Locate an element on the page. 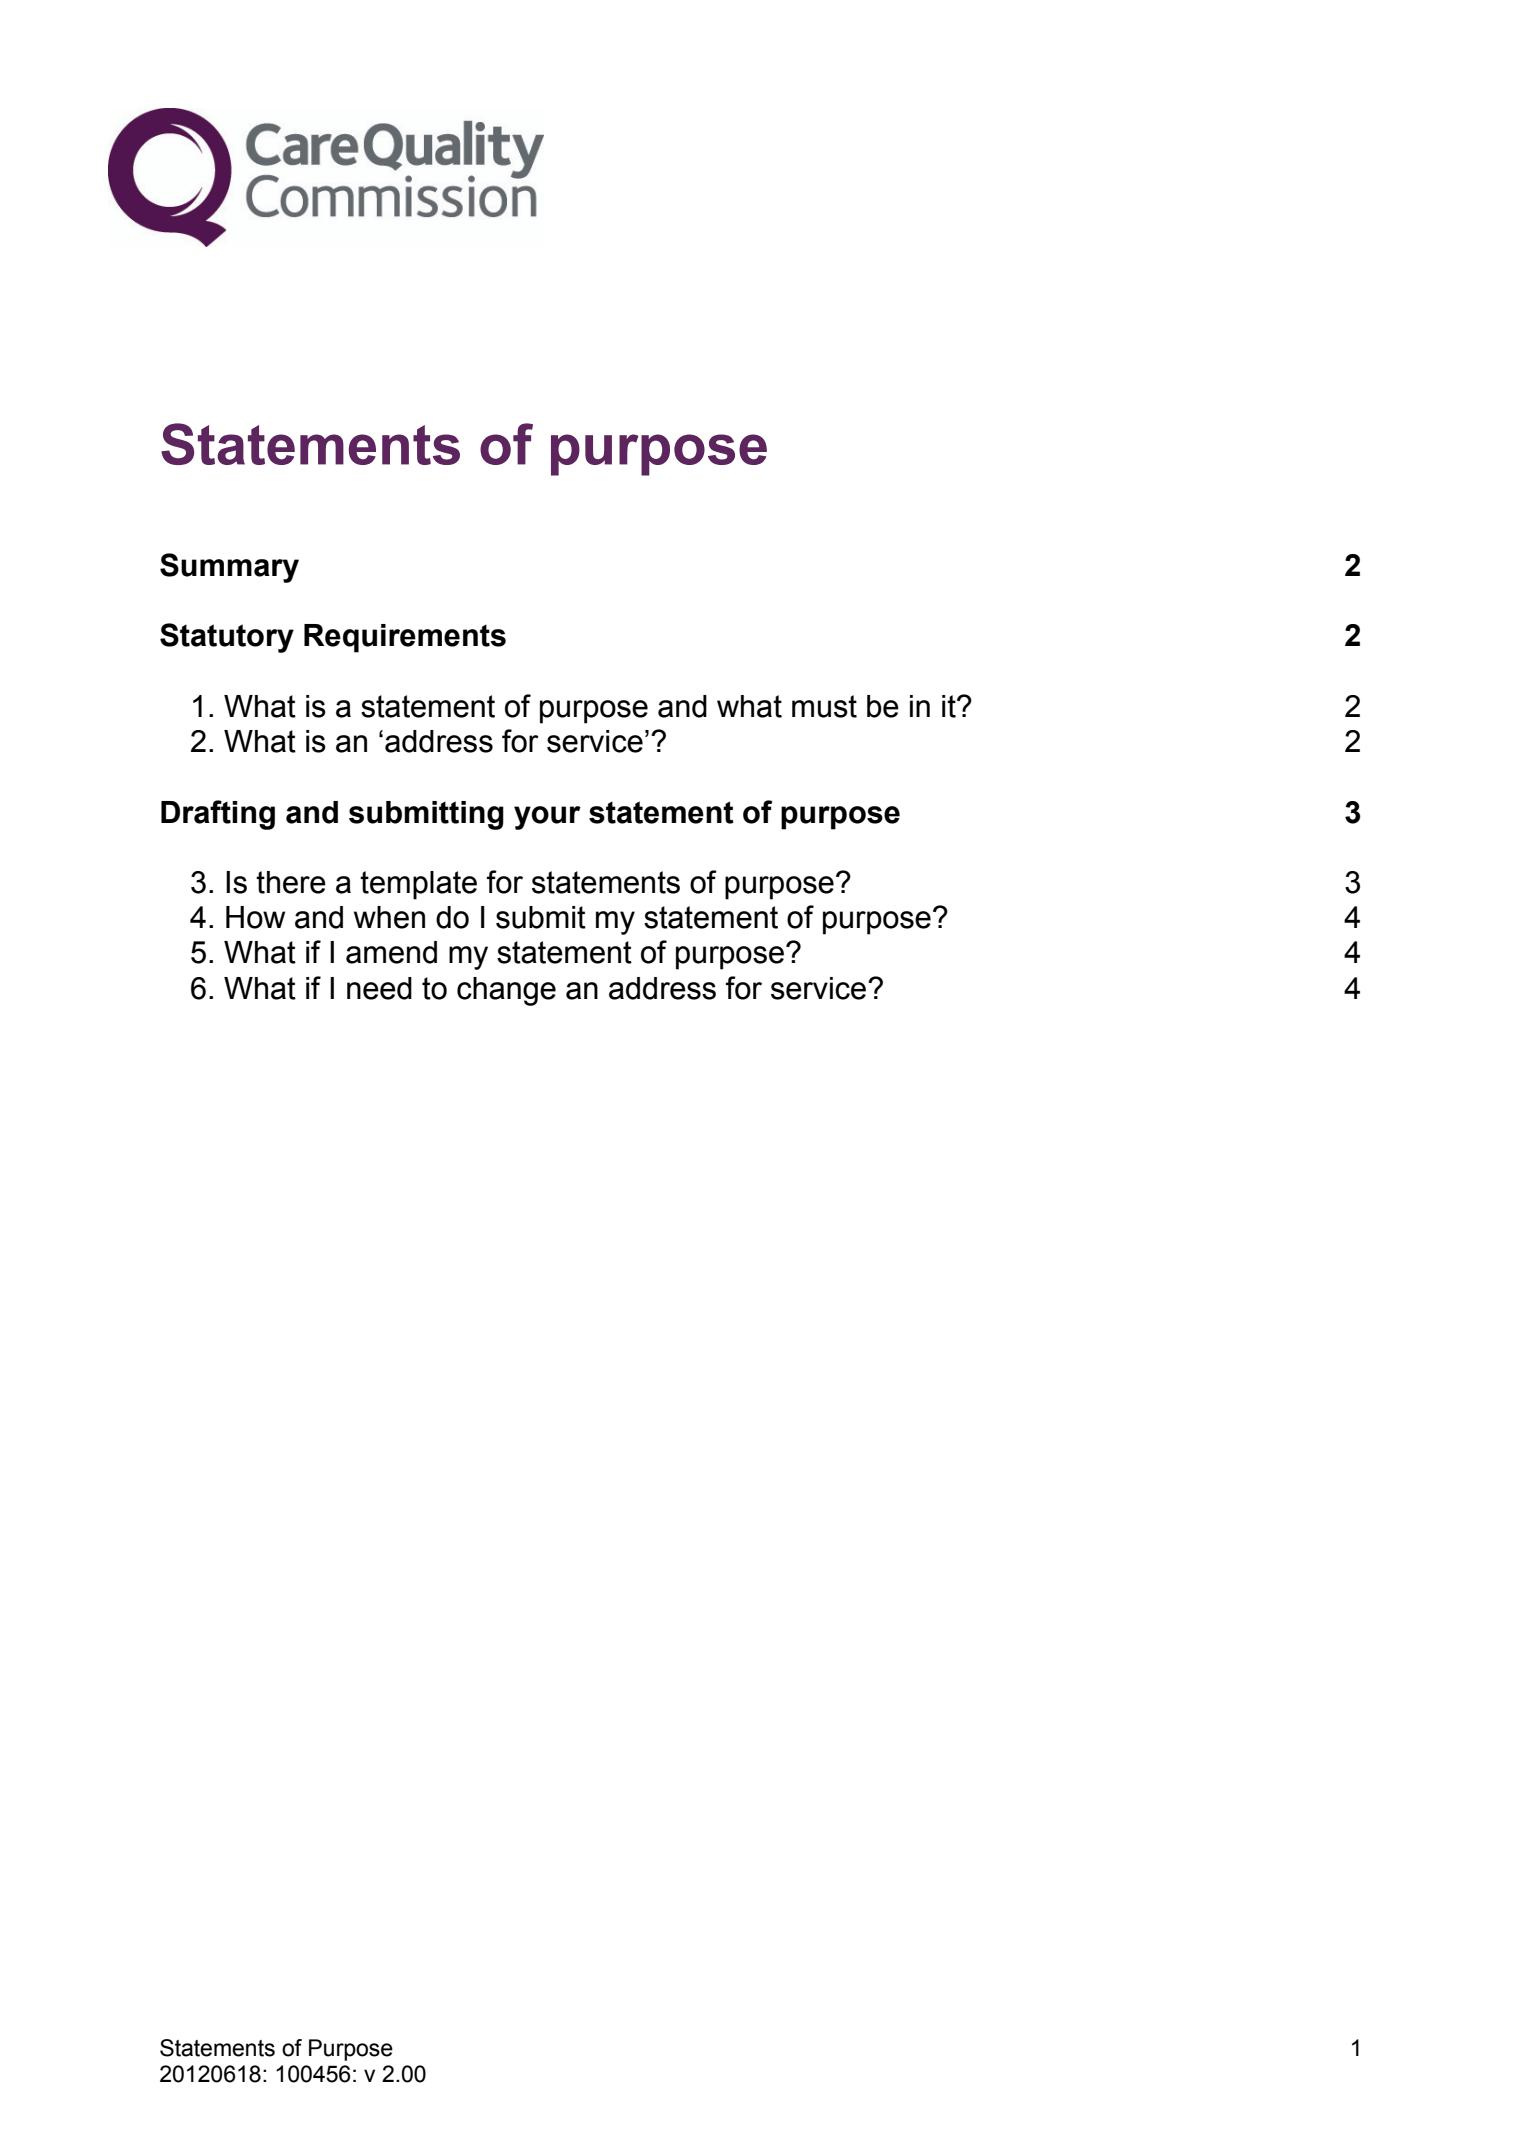  change is located at coordinates (506, 991).
